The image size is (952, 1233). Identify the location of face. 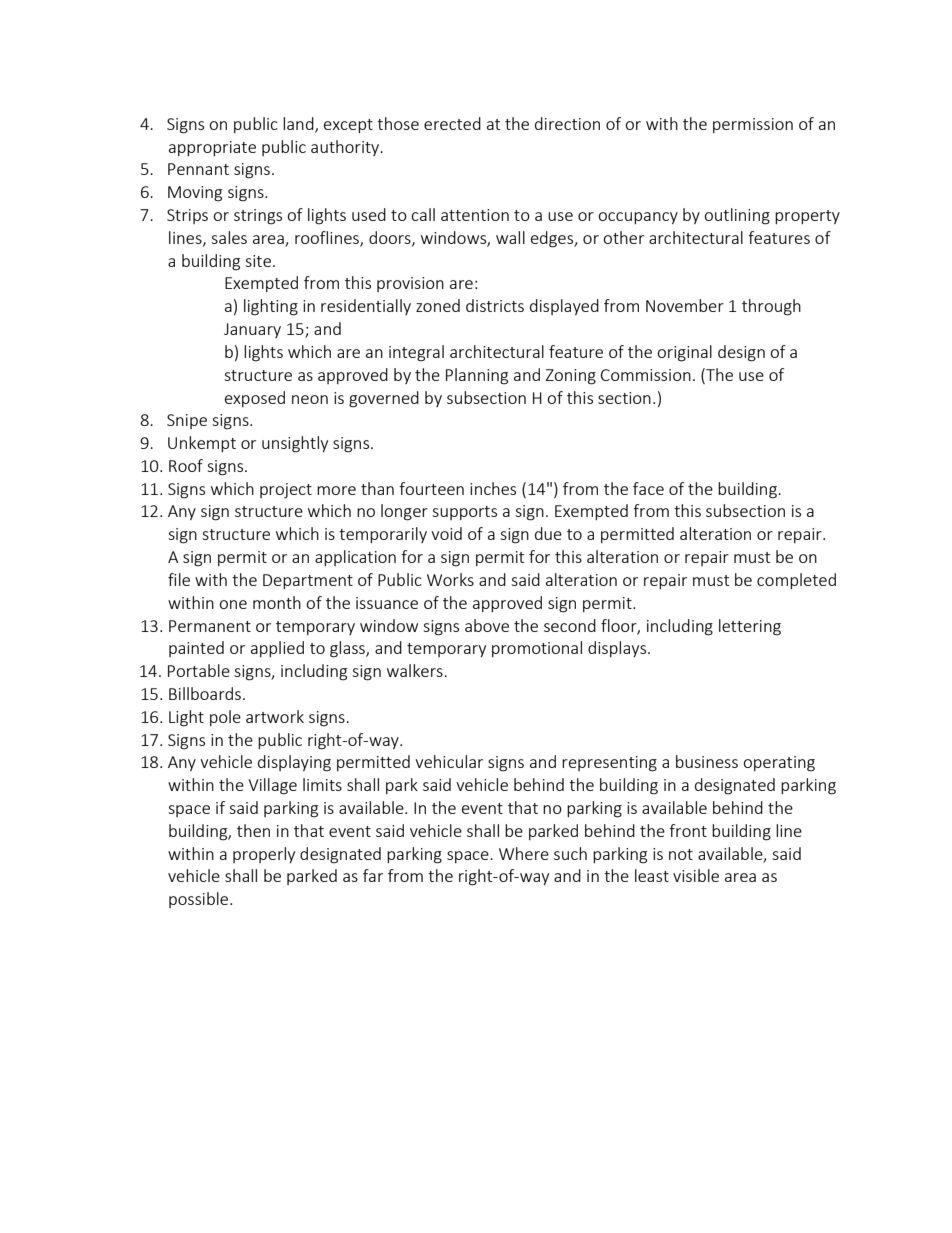
(648, 488).
